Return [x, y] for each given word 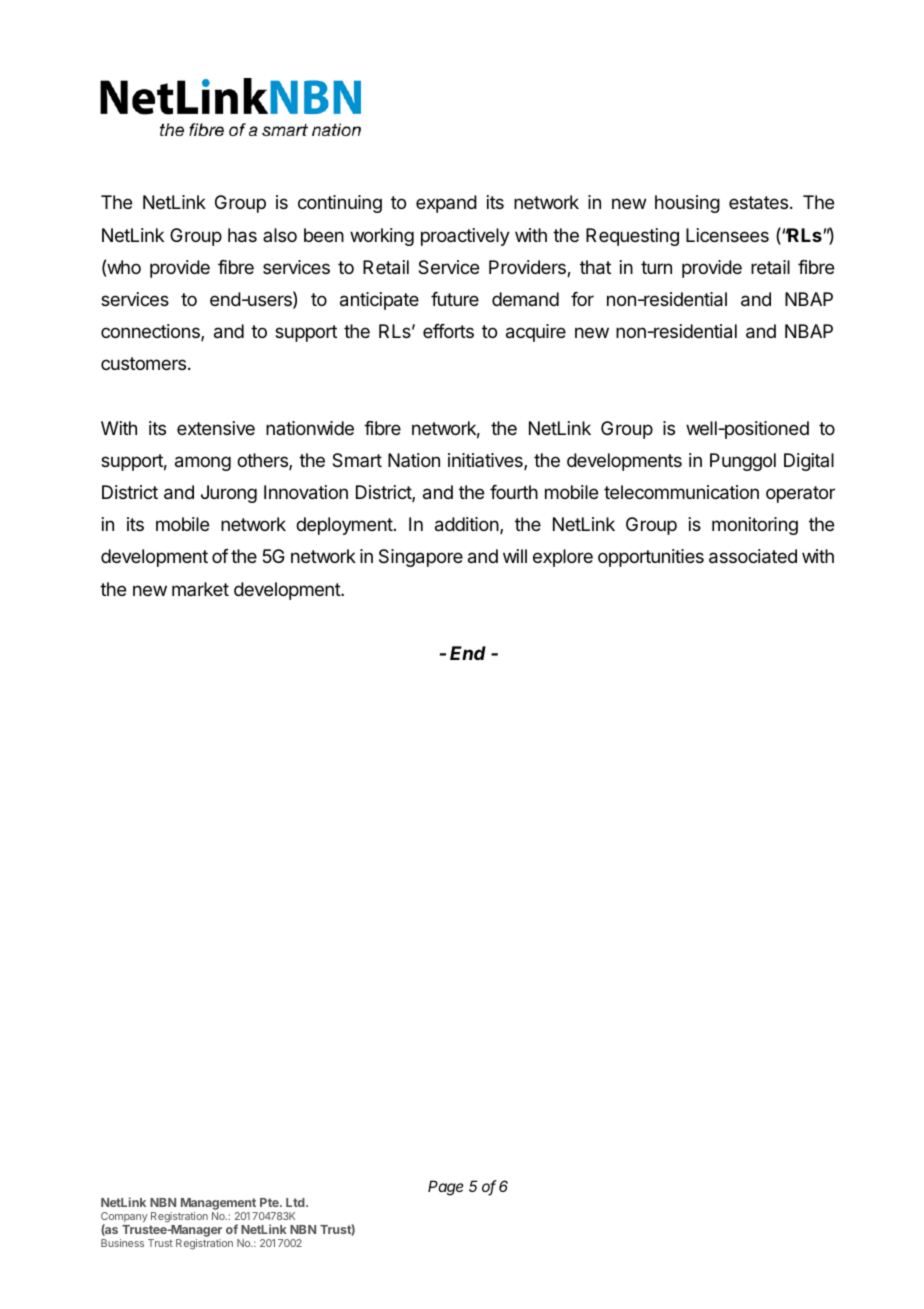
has [242, 235]
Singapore [421, 558]
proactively [465, 237]
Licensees [727, 235]
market [200, 589]
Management [219, 1205]
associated [753, 556]
